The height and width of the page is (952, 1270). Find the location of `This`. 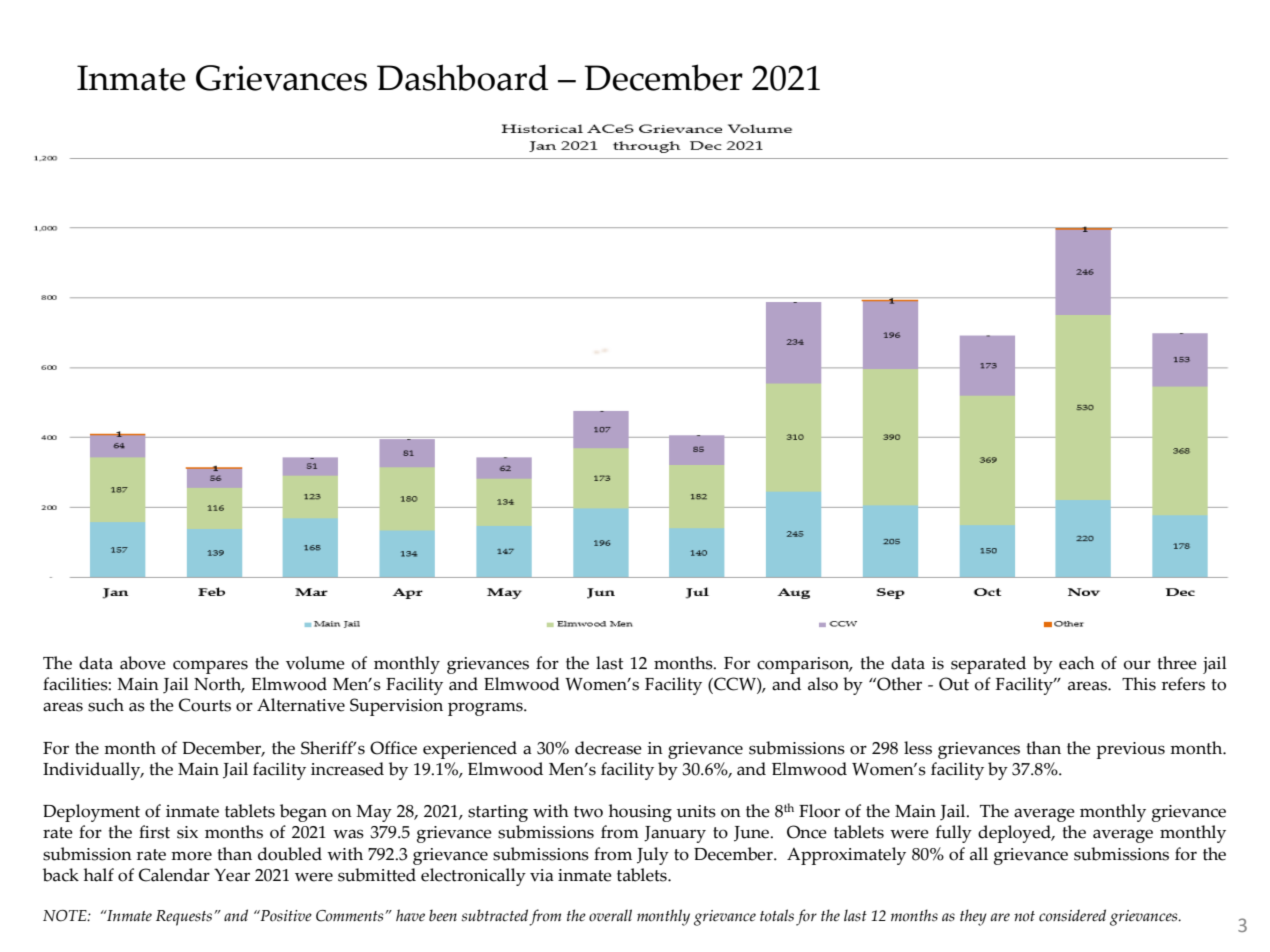

This is located at coordinates (1139, 684).
